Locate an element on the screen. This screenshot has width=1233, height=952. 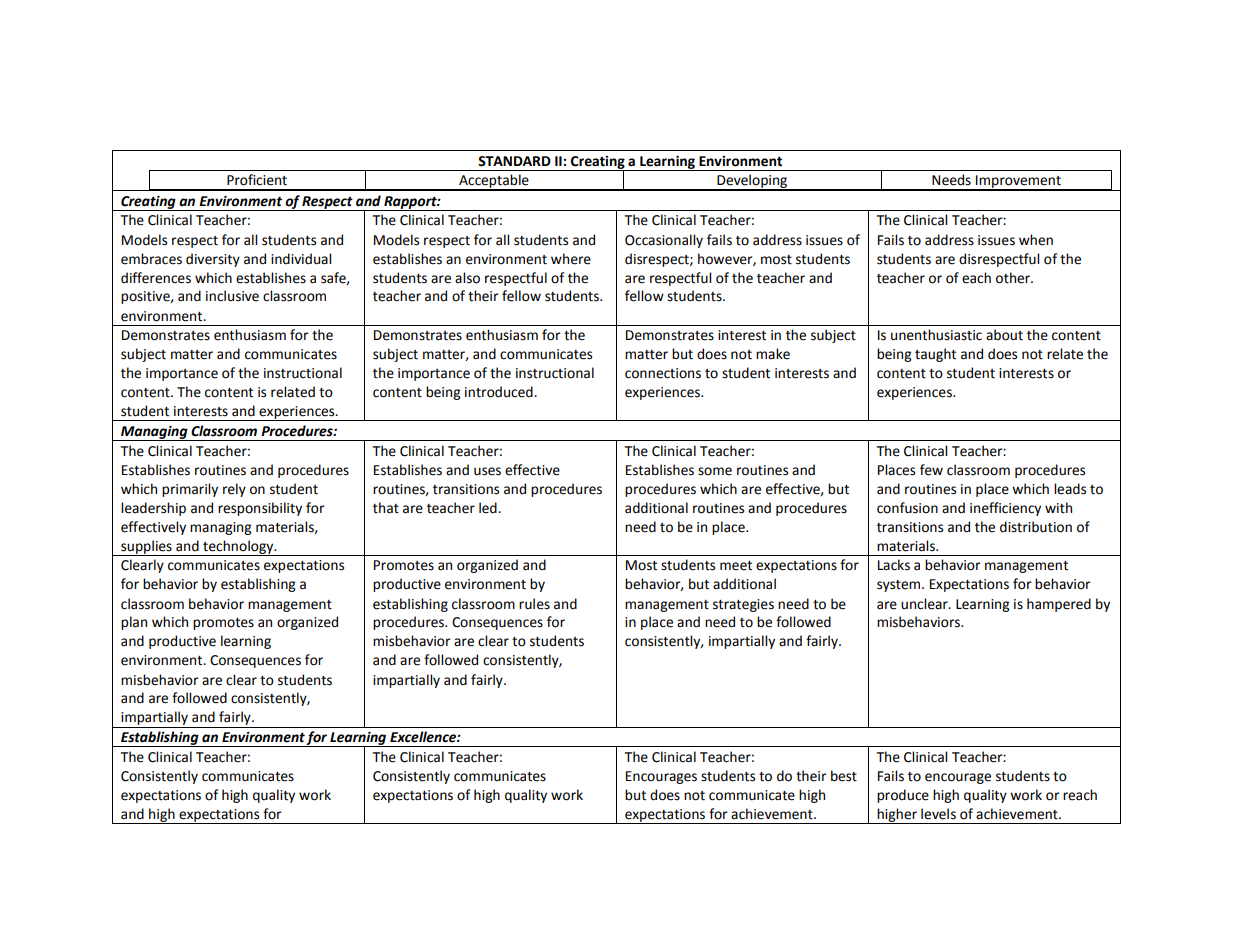
Improvement is located at coordinates (1018, 183).
